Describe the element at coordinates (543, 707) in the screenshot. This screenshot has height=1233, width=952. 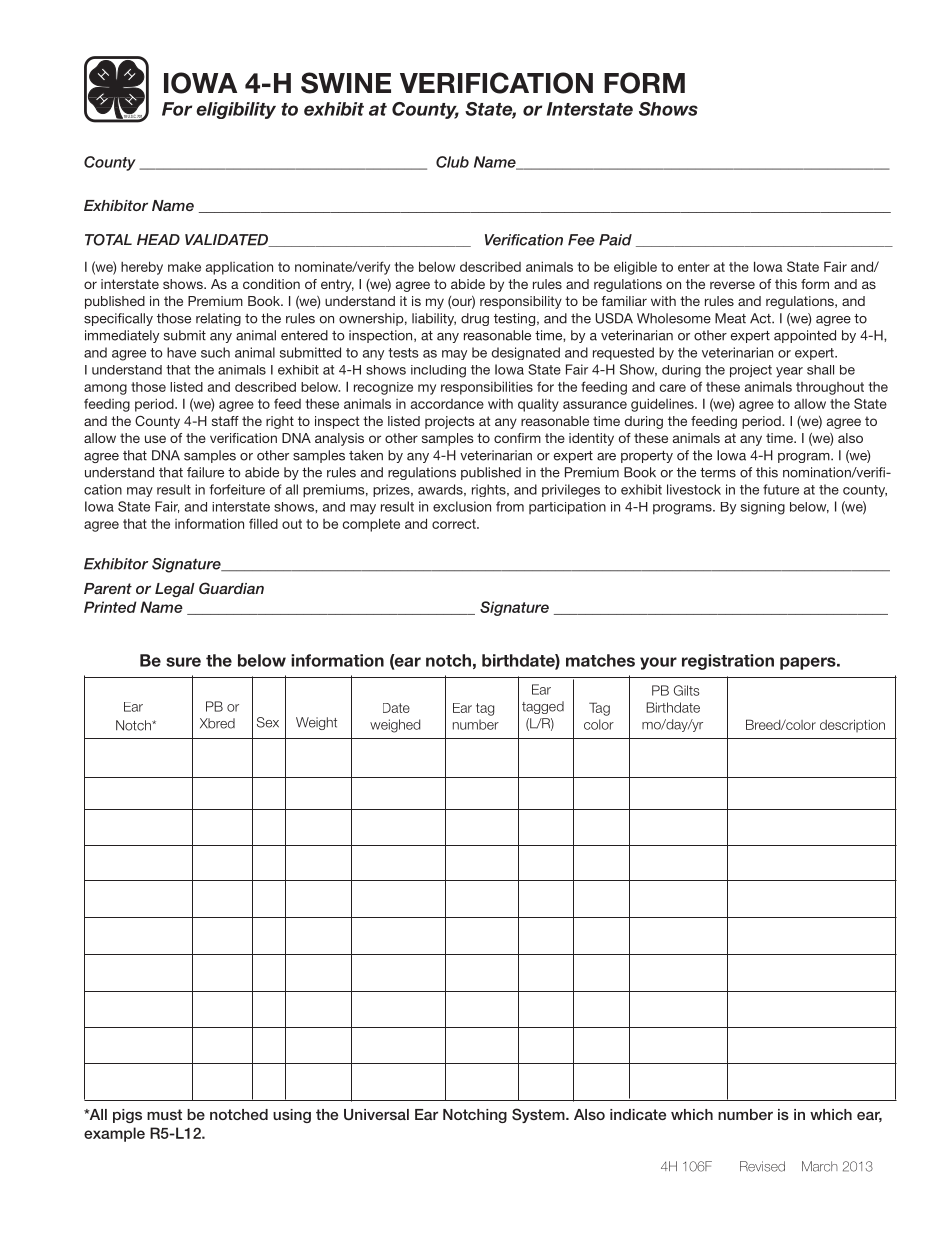
I see `tagged` at that location.
